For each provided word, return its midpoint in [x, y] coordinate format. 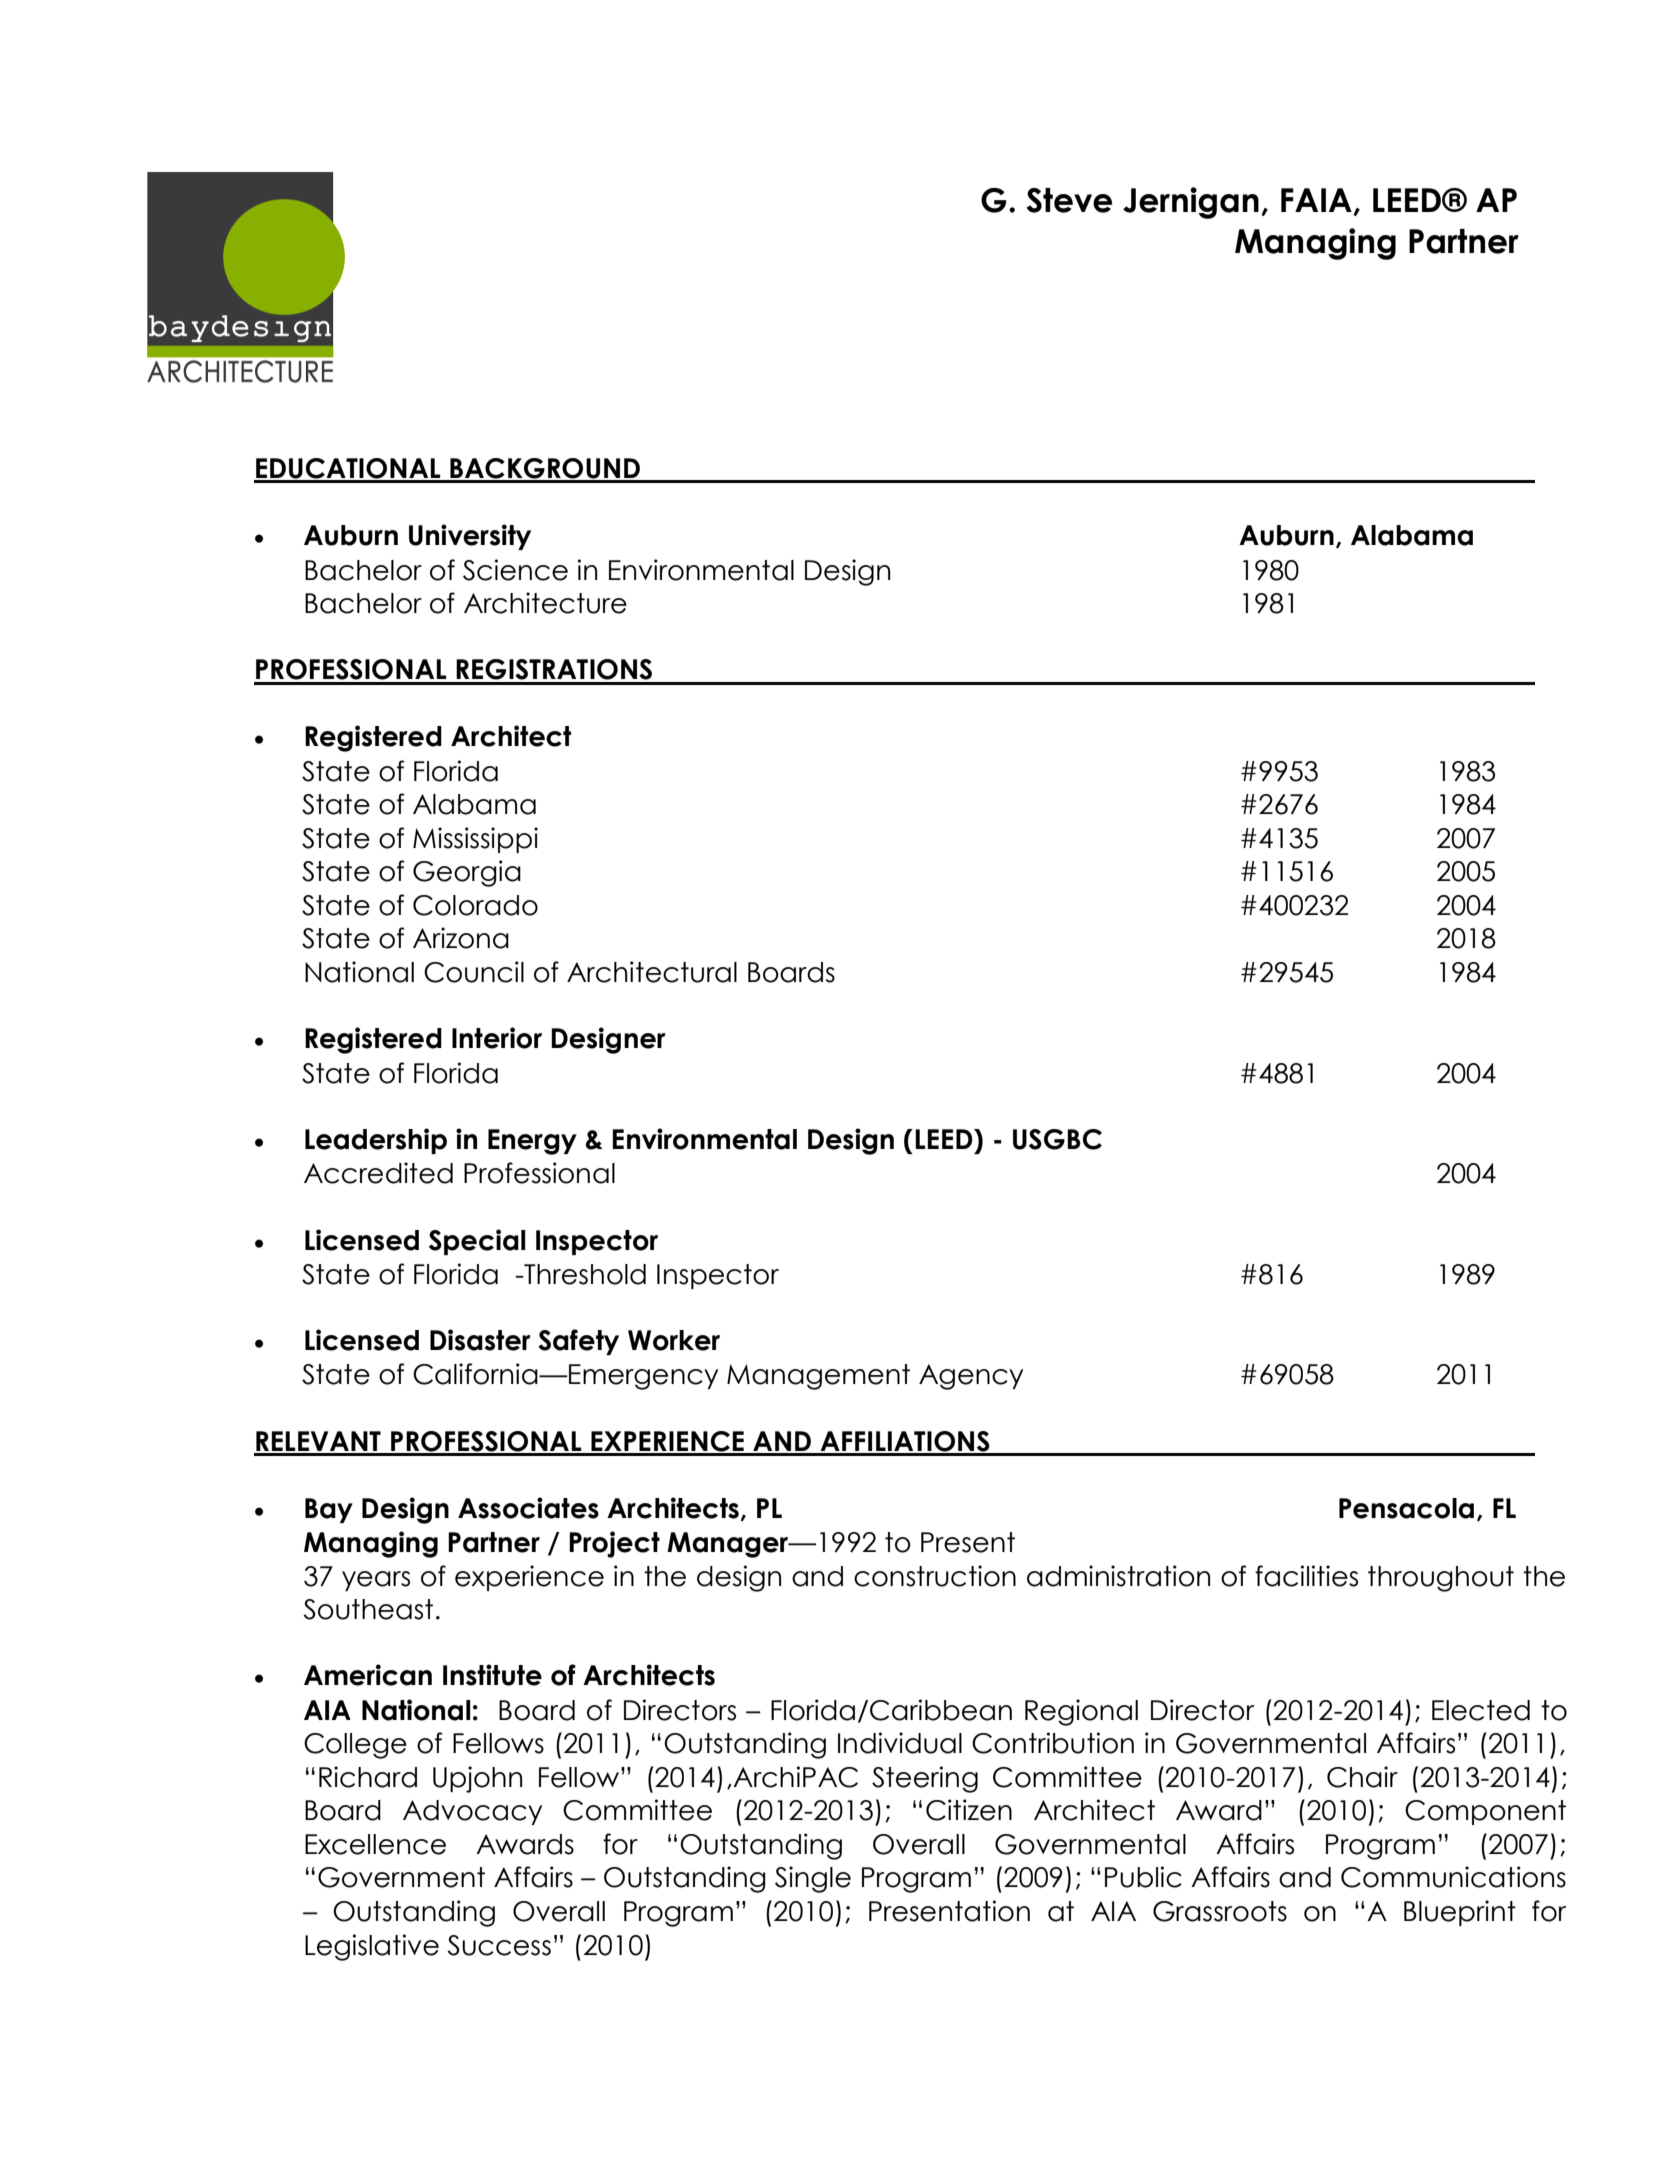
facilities [1306, 1576]
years [376, 1581]
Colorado [475, 905]
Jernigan [1191, 203]
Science [515, 570]
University [470, 537]
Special [477, 1242]
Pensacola [1406, 1508]
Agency [971, 1377]
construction [935, 1576]
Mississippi [475, 840]
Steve [1069, 200]
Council [474, 972]
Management [818, 1377]
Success [499, 1945]
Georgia [467, 873]
